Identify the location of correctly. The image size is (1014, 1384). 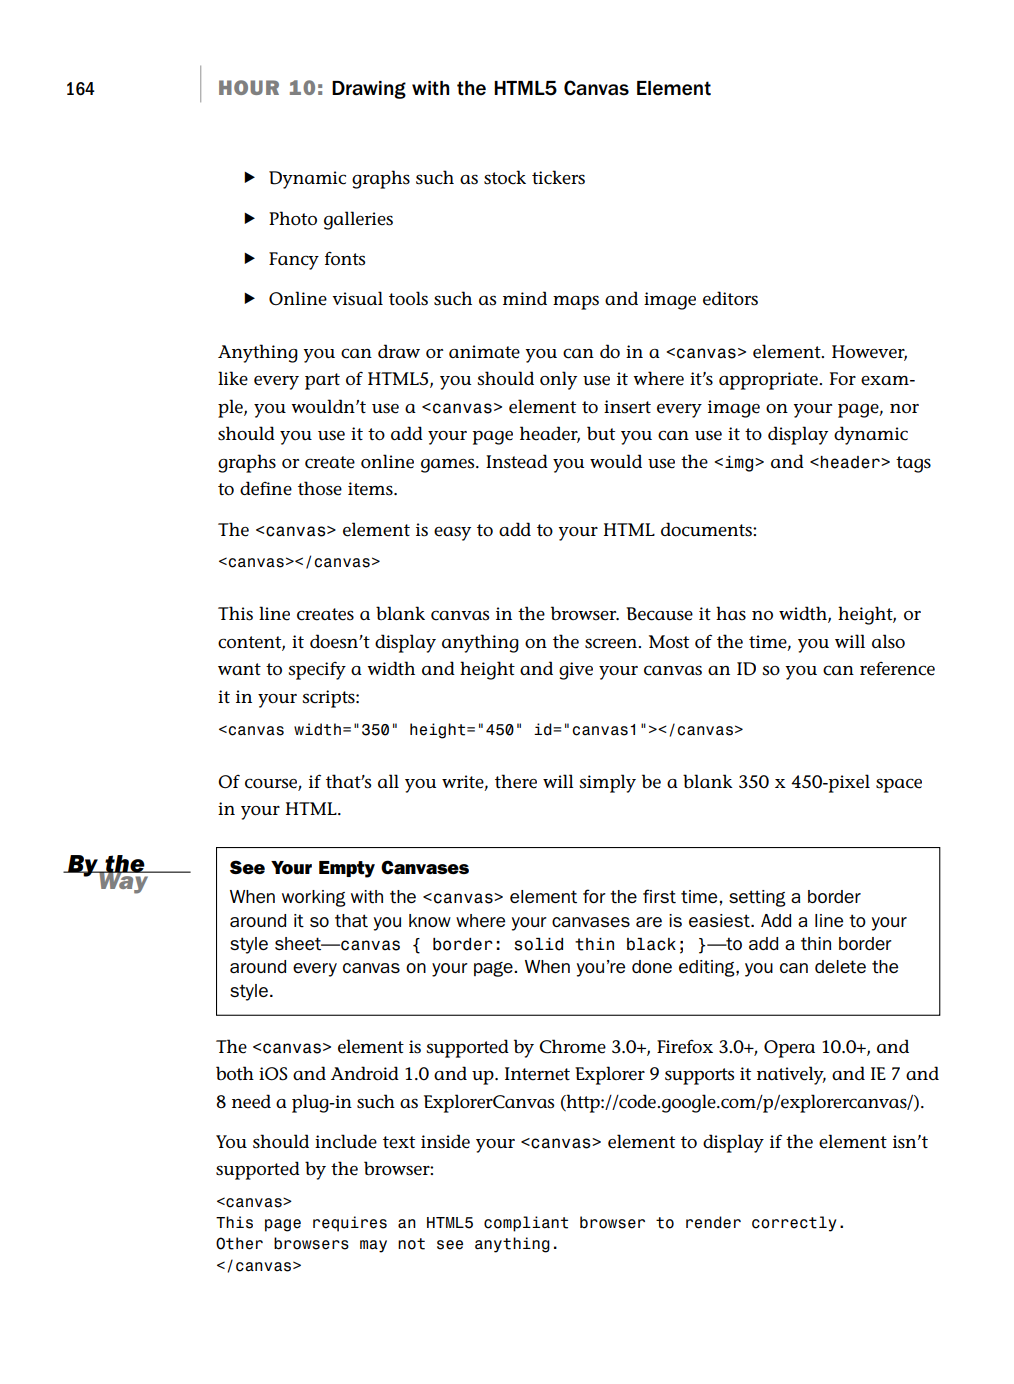
(794, 1224).
